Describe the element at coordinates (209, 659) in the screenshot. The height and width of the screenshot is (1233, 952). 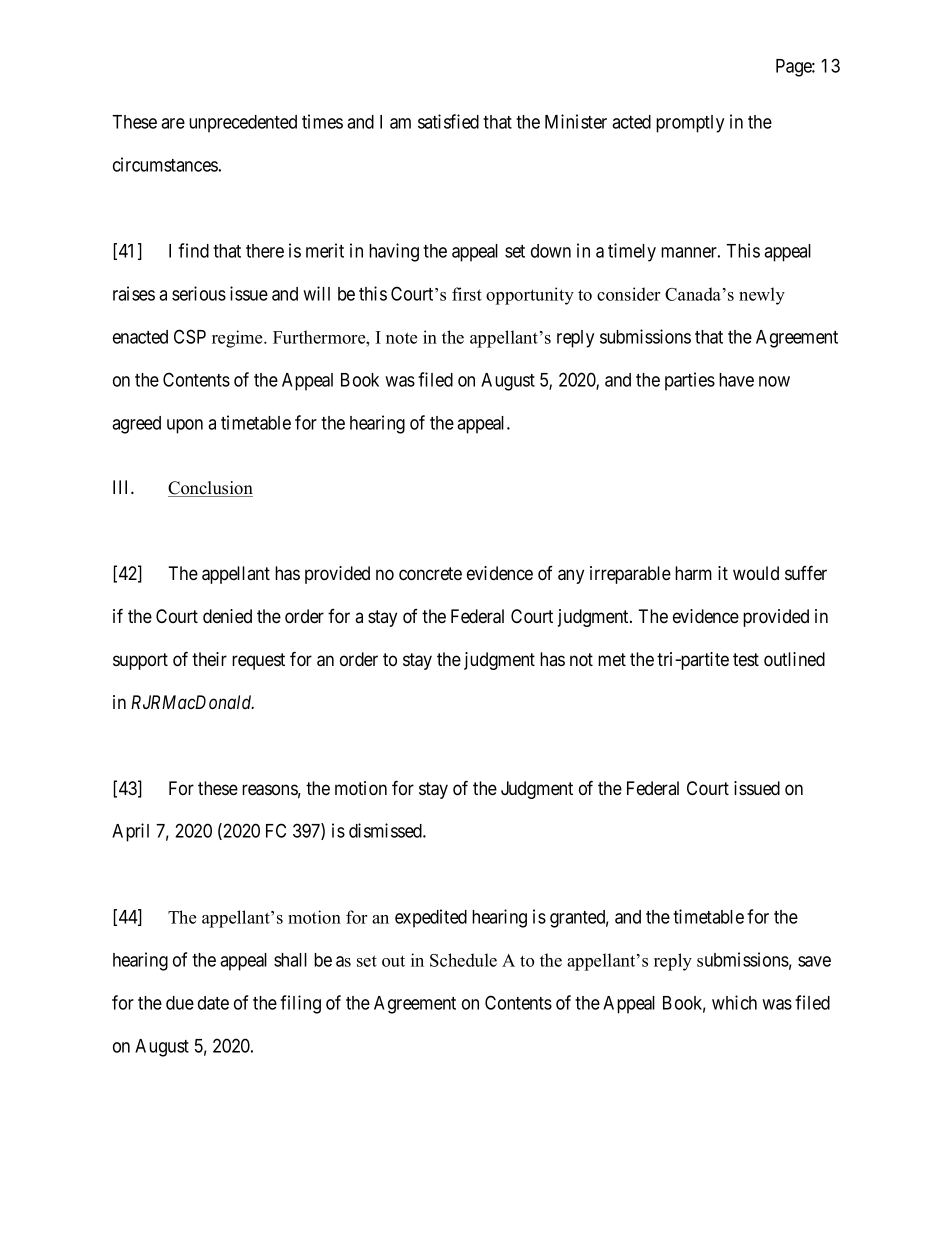
I see `their` at that location.
